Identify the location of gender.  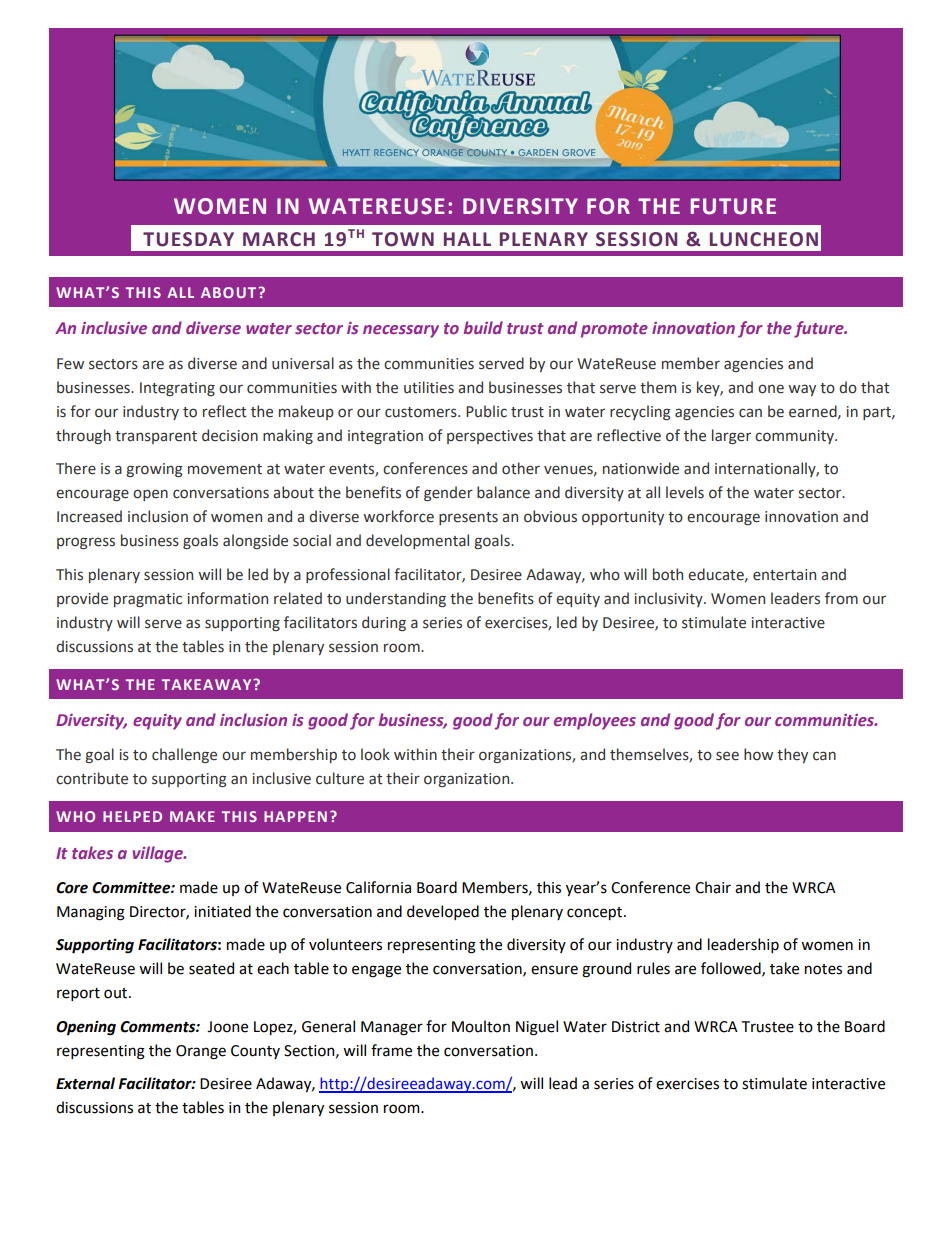
(448, 493).
